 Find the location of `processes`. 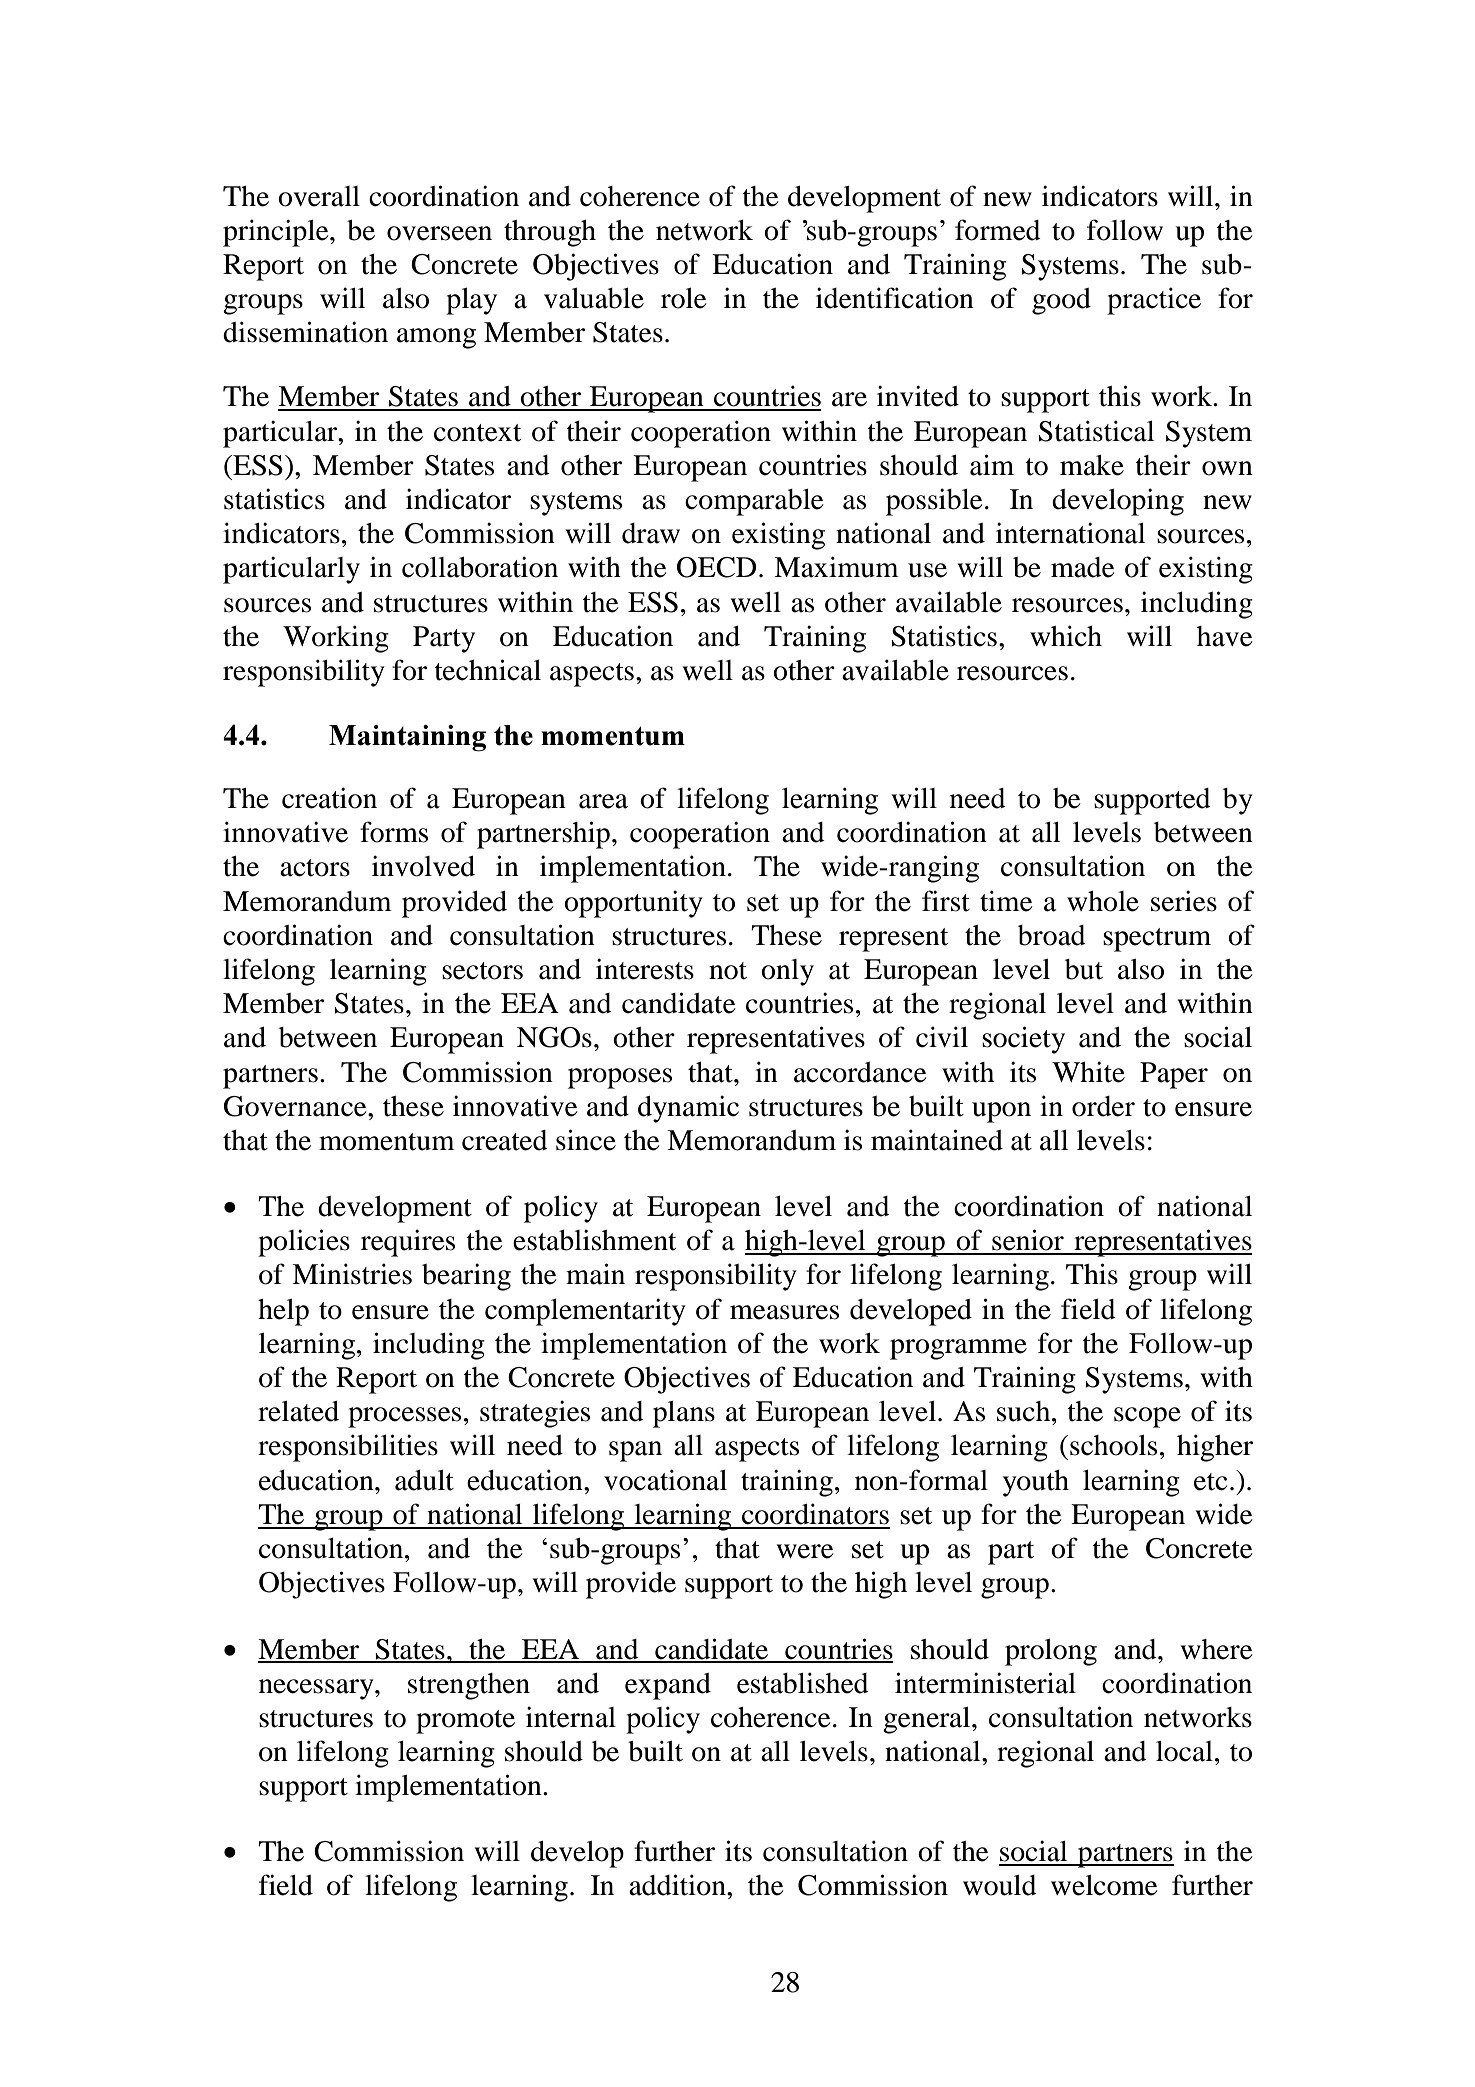

processes is located at coordinates (404, 1417).
